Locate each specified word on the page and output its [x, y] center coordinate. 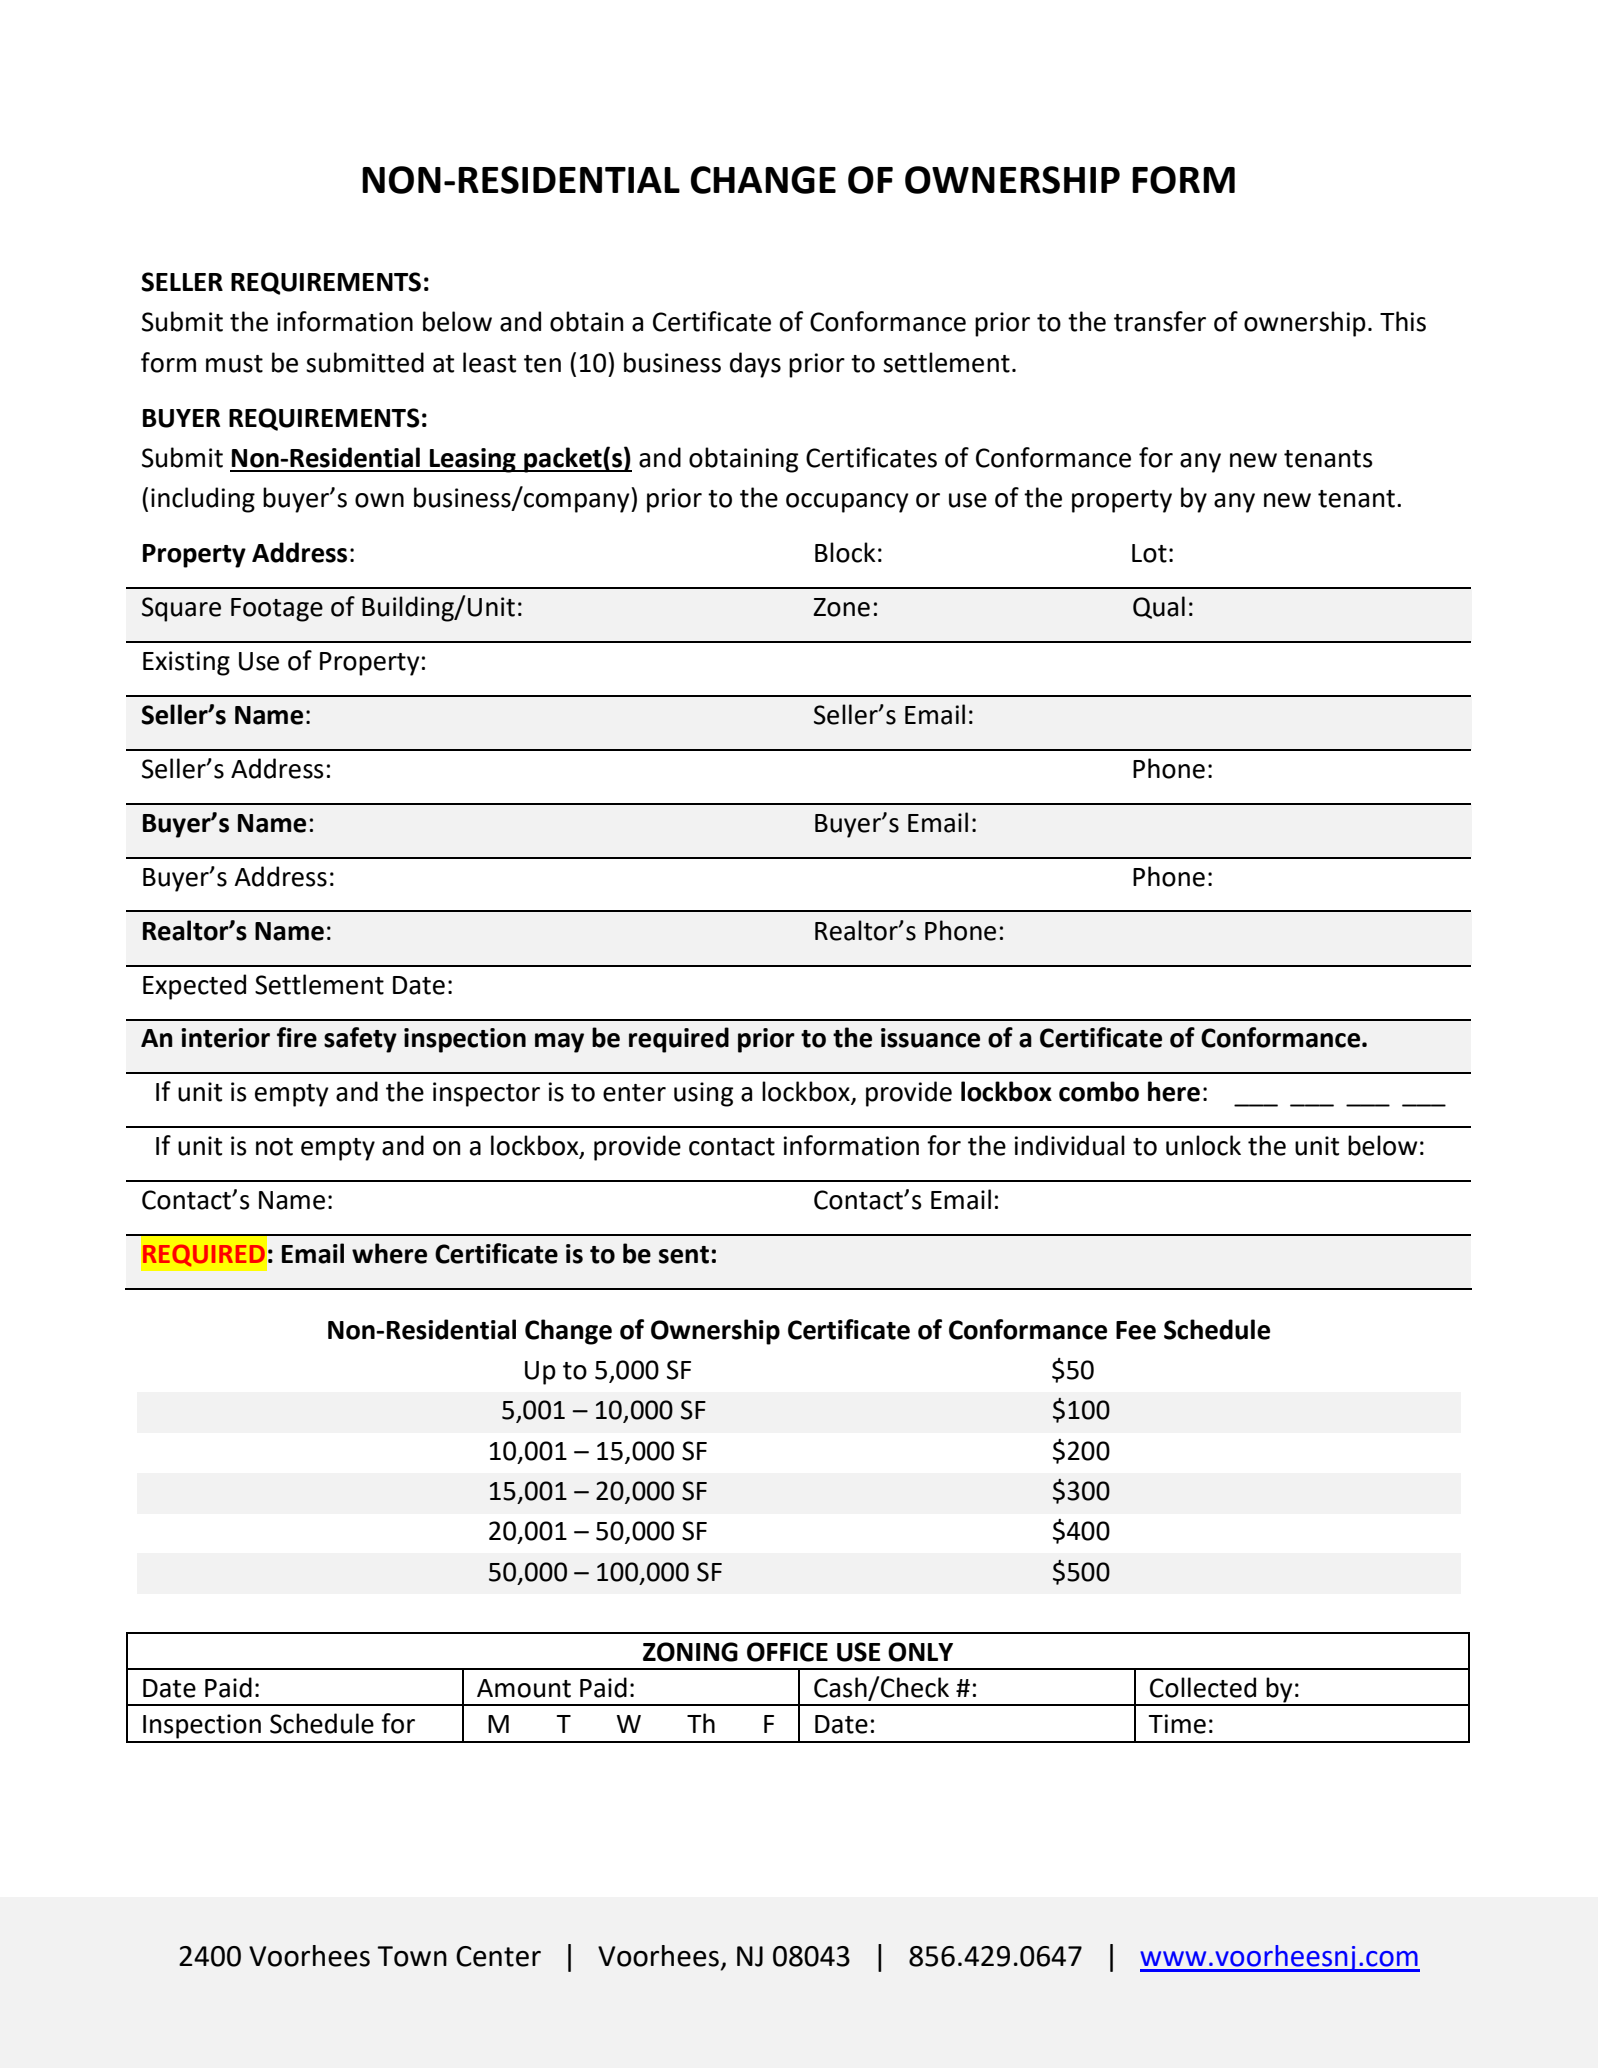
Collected [1203, 1687]
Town [412, 1956]
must [234, 364]
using [703, 1094]
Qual [1159, 607]
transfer [1160, 321]
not [274, 1147]
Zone [841, 607]
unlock [1203, 1145]
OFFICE [787, 1652]
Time [1177, 1724]
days [755, 365]
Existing [186, 663]
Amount [524, 1688]
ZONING [690, 1652]
